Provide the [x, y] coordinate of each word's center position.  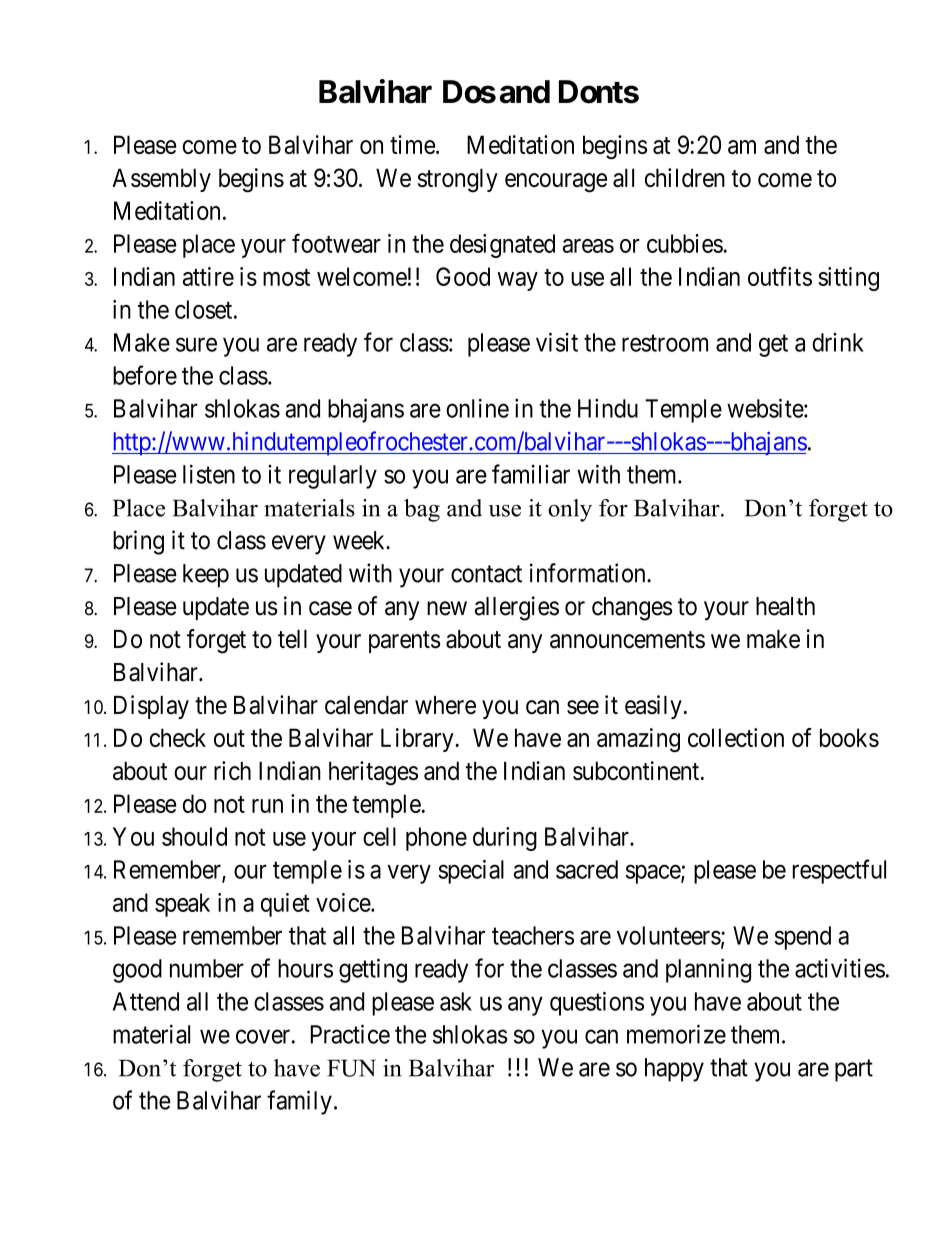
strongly [458, 180]
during [505, 839]
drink [838, 342]
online [477, 408]
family [299, 1102]
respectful [839, 871]
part [854, 1070]
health [785, 606]
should [194, 836]
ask [456, 1001]
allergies [517, 608]
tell [292, 639]
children [685, 177]
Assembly [161, 180]
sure [196, 345]
